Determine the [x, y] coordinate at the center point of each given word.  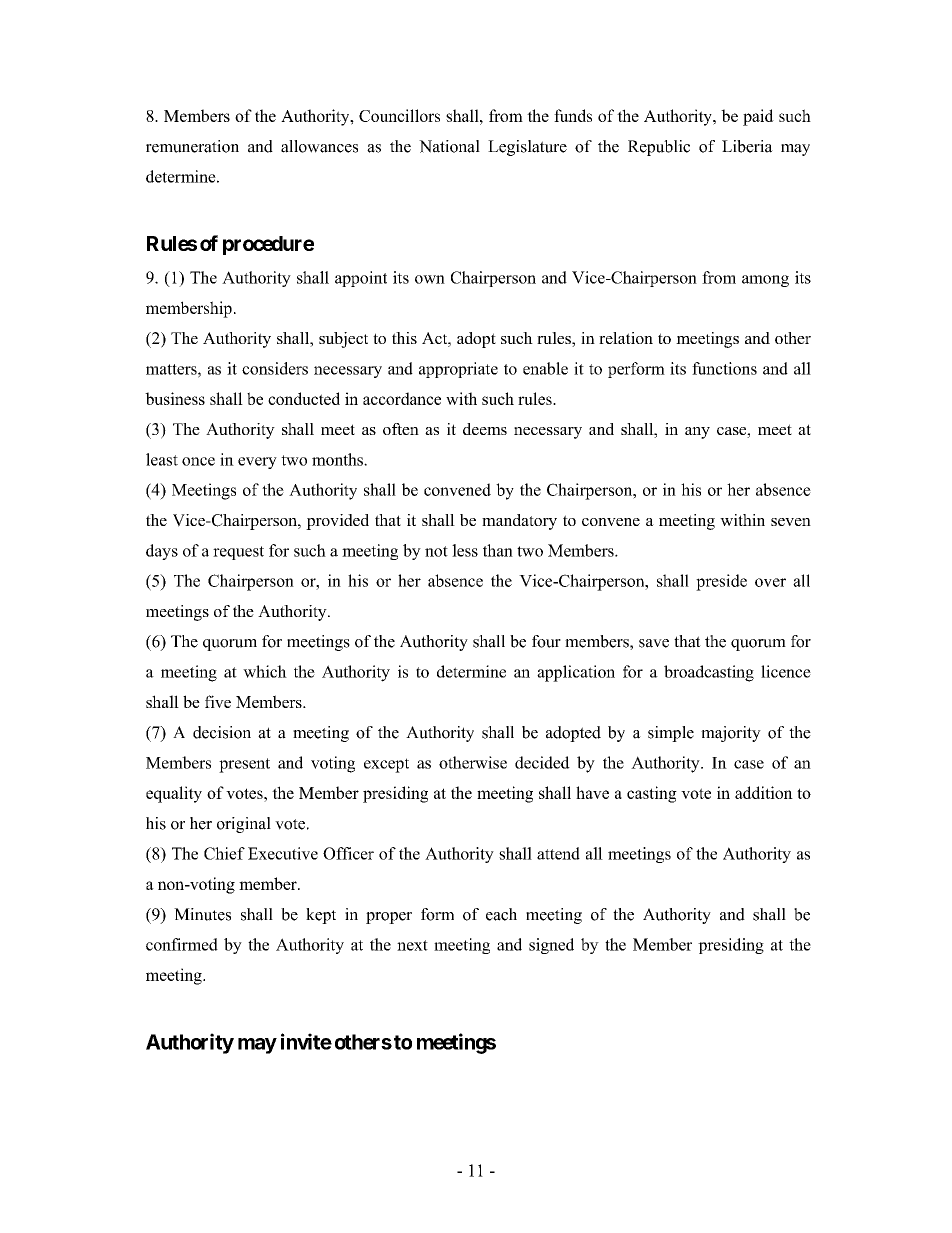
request [238, 553]
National [449, 146]
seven [791, 522]
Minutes [202, 914]
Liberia [747, 146]
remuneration [192, 146]
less [465, 550]
